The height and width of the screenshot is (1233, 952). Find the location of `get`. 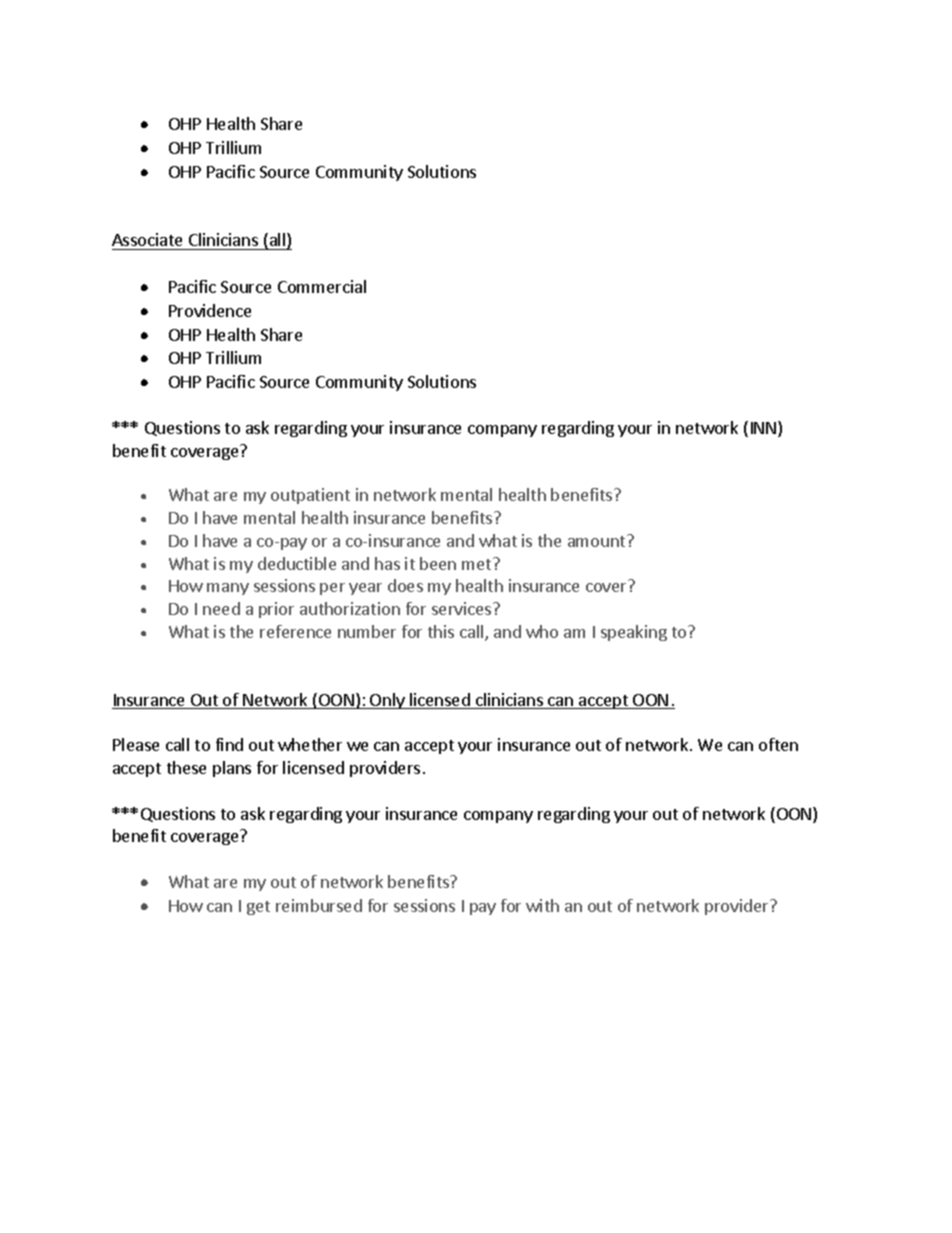

get is located at coordinates (258, 908).
